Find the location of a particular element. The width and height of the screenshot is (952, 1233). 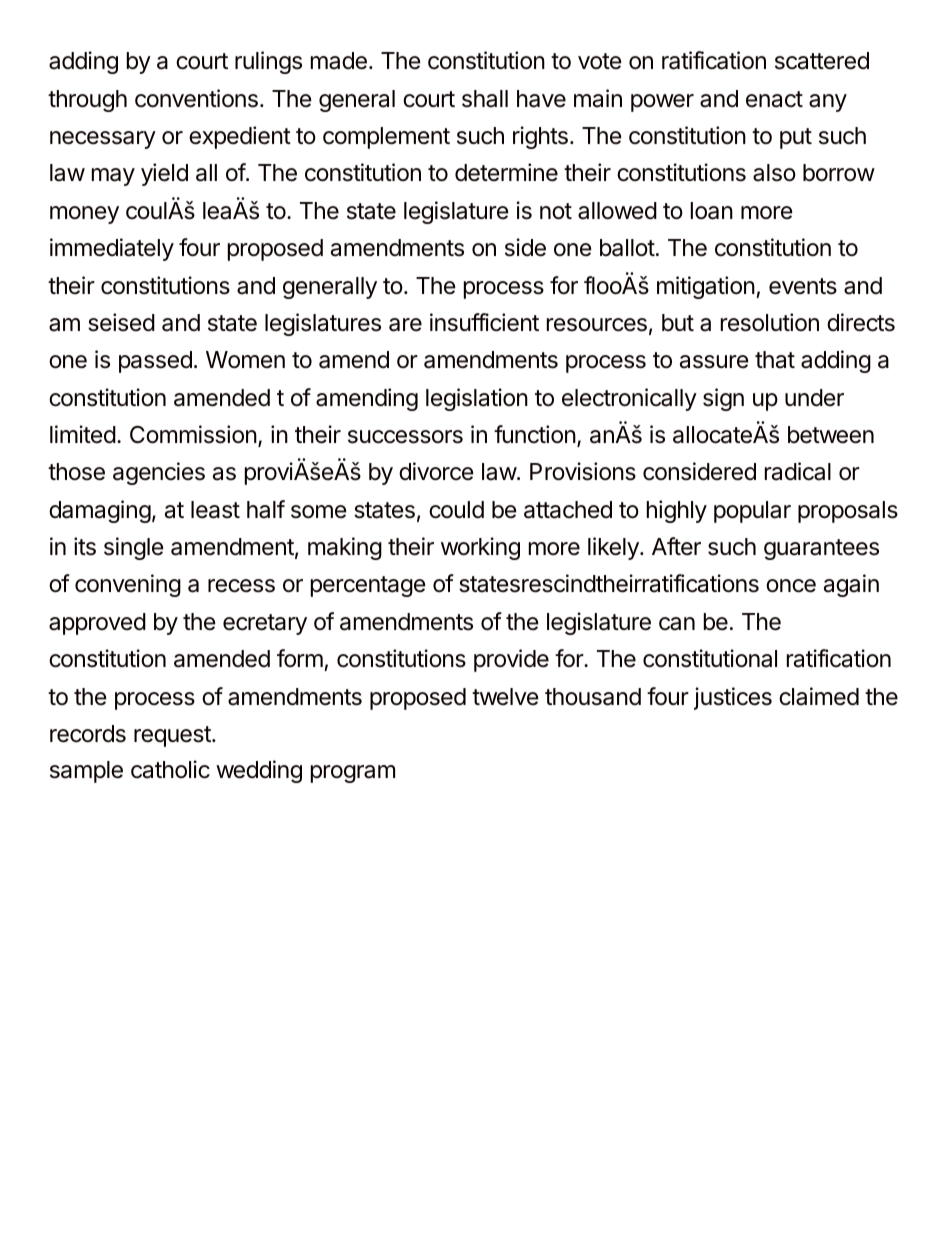

insufficient is located at coordinates (484, 322).
